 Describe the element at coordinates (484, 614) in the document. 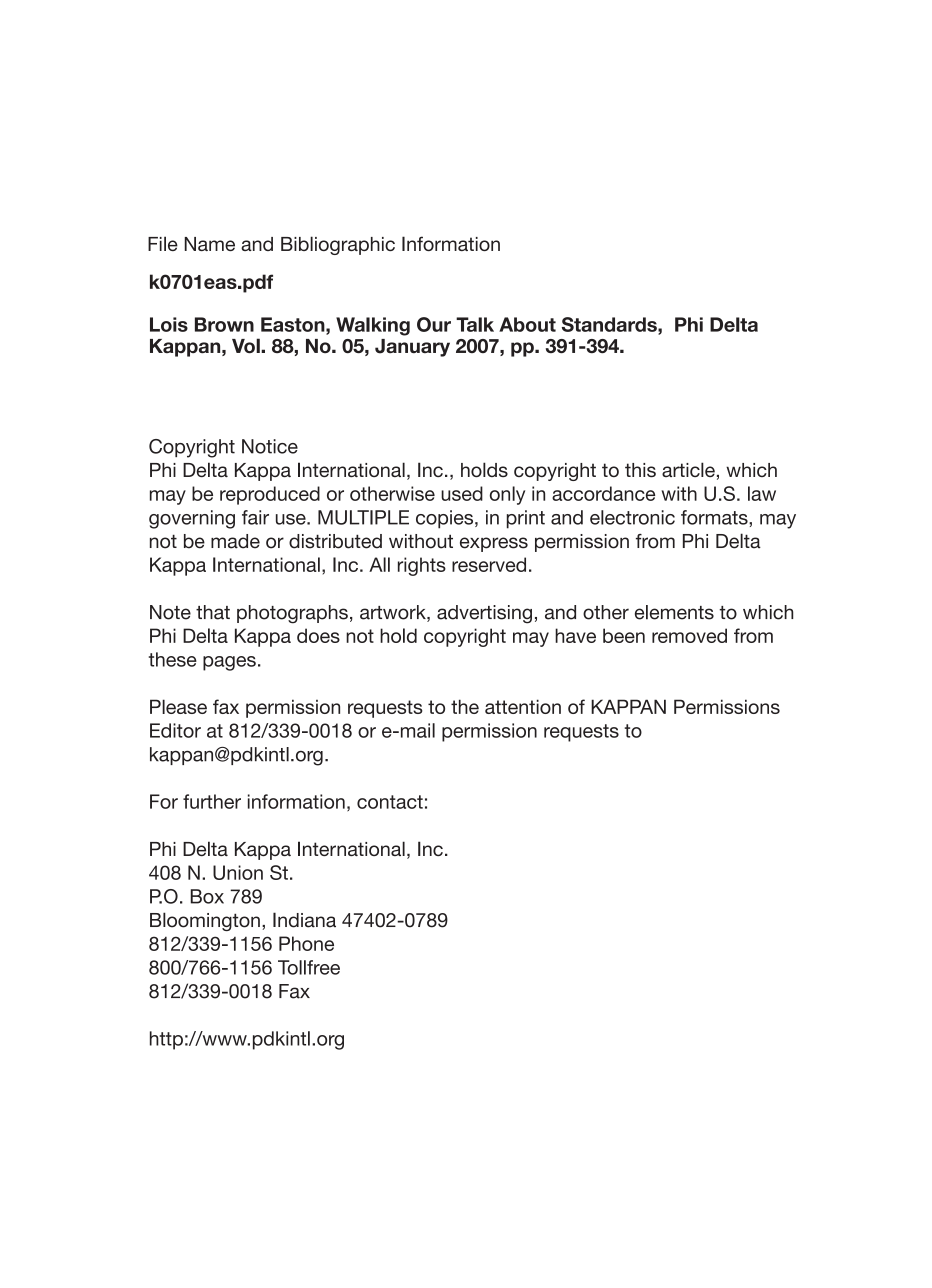

I see `advertising` at that location.
